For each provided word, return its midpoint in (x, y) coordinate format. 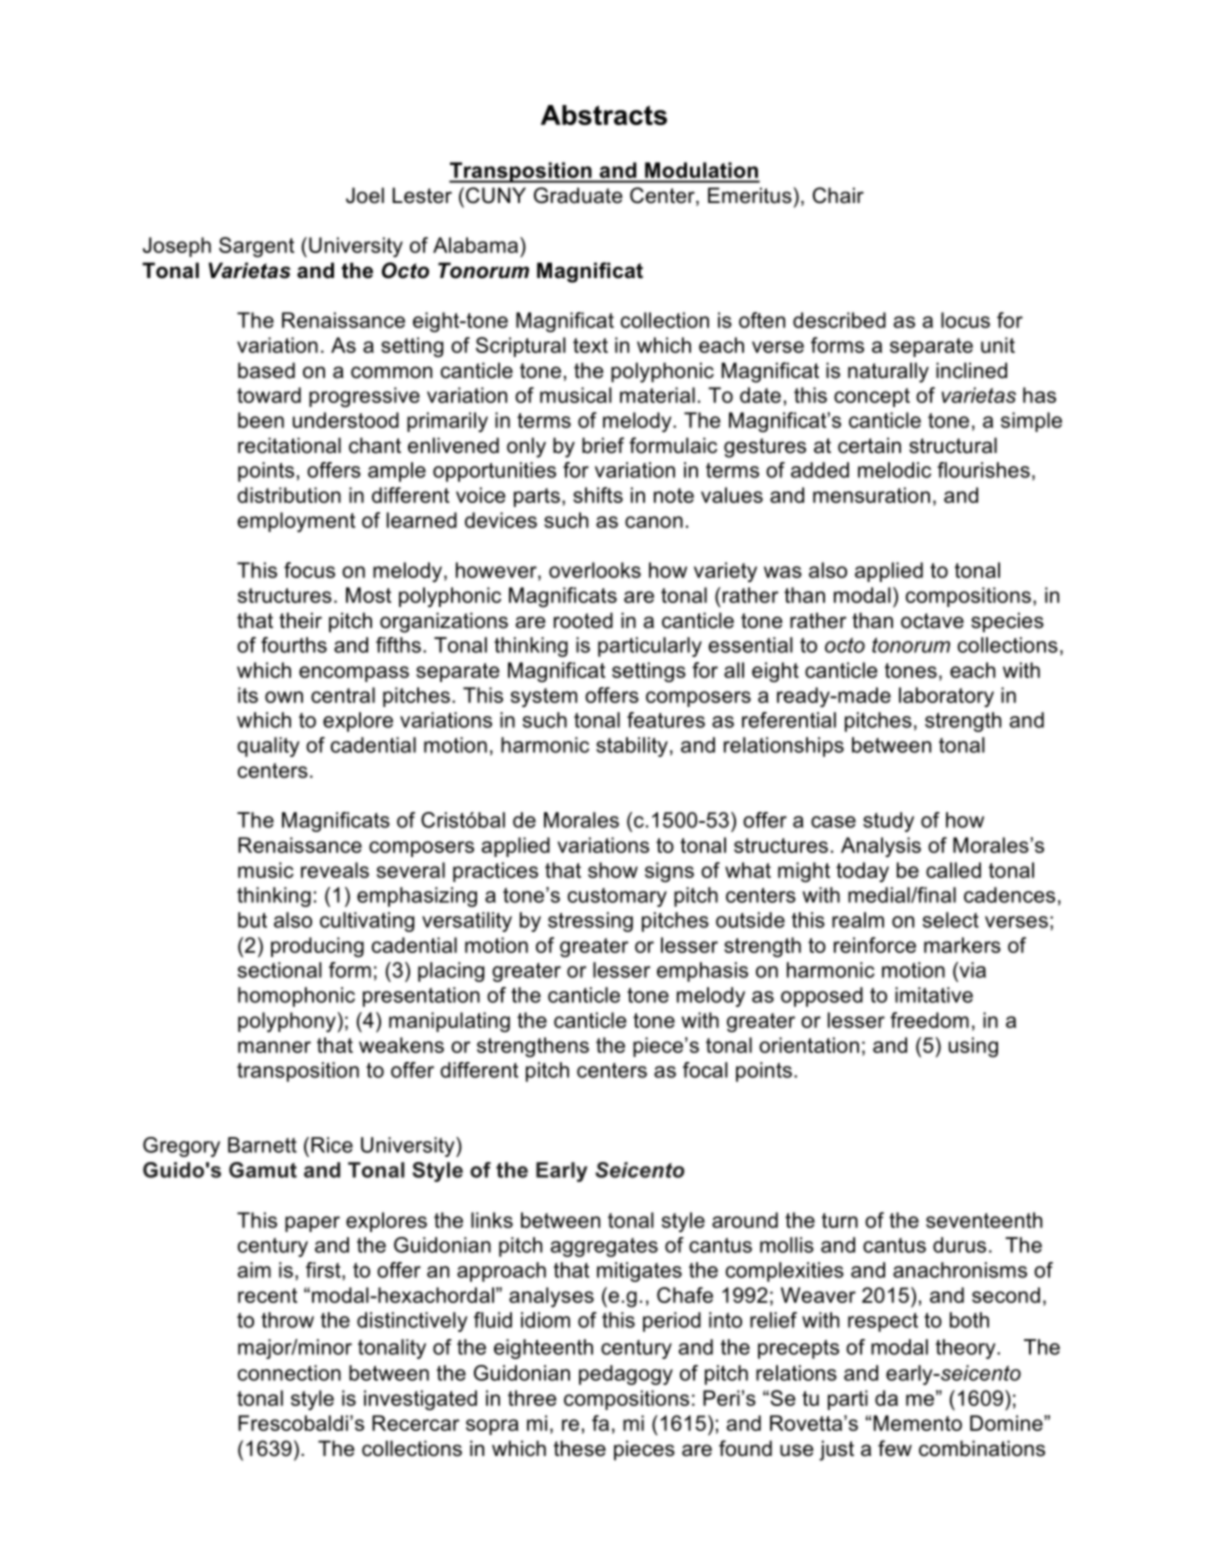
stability (632, 747)
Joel (365, 195)
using (973, 1047)
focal (705, 1070)
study (888, 822)
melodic (894, 470)
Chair (838, 195)
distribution (289, 495)
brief (603, 445)
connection (289, 1373)
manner (274, 1047)
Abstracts (604, 115)
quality (268, 747)
